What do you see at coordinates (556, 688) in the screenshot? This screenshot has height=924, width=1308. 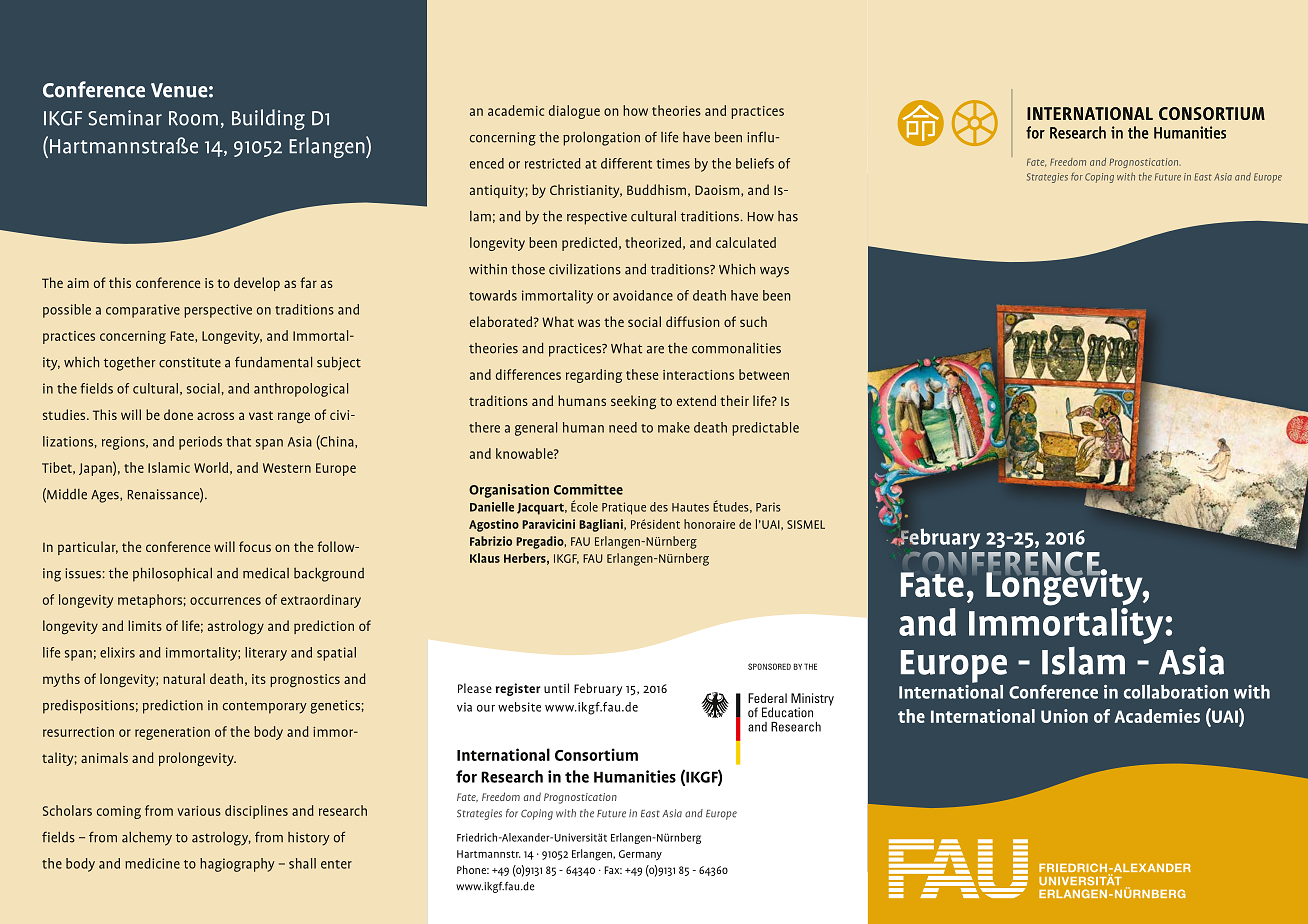 I see `until` at bounding box center [556, 688].
